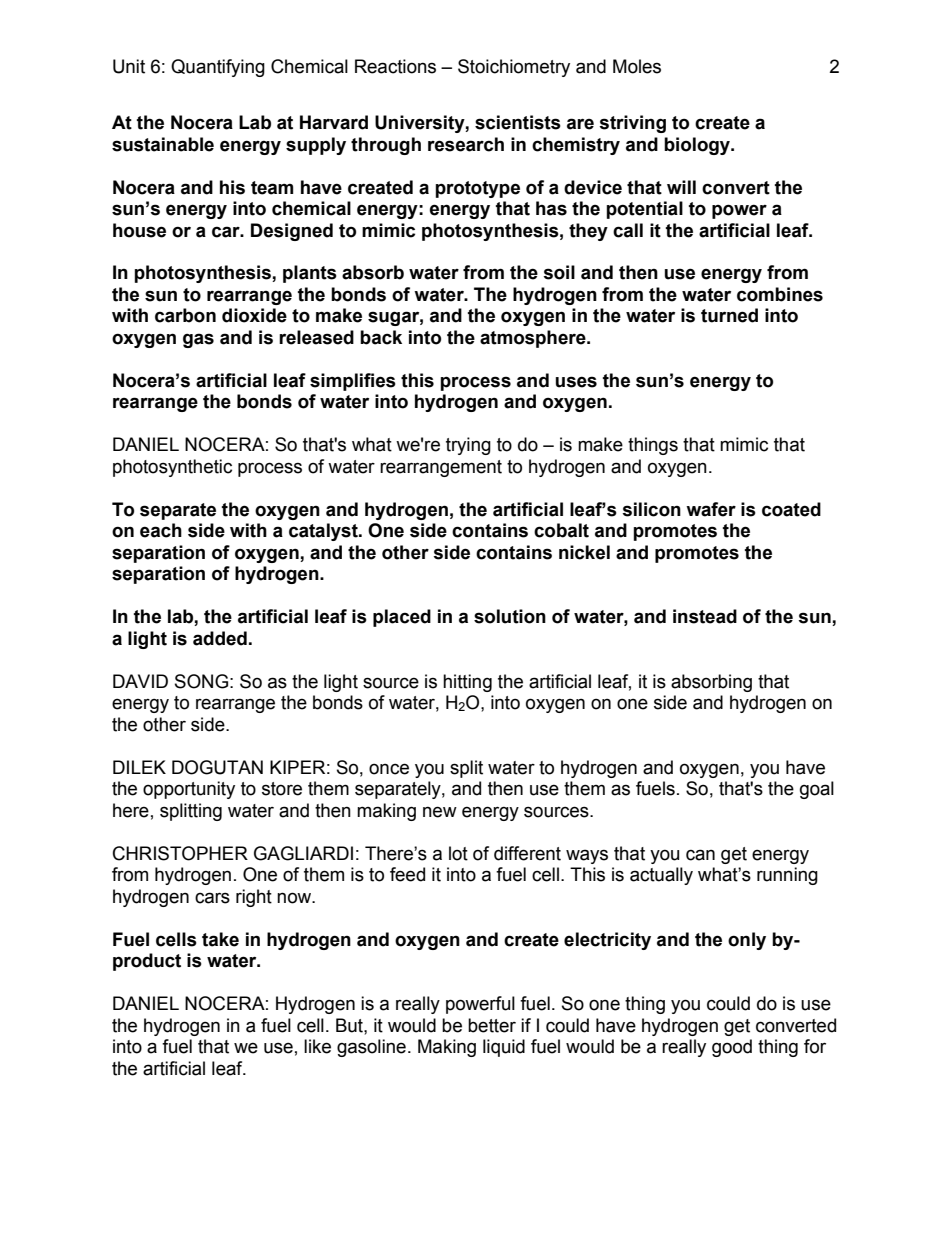  I want to click on can, so click(700, 855).
